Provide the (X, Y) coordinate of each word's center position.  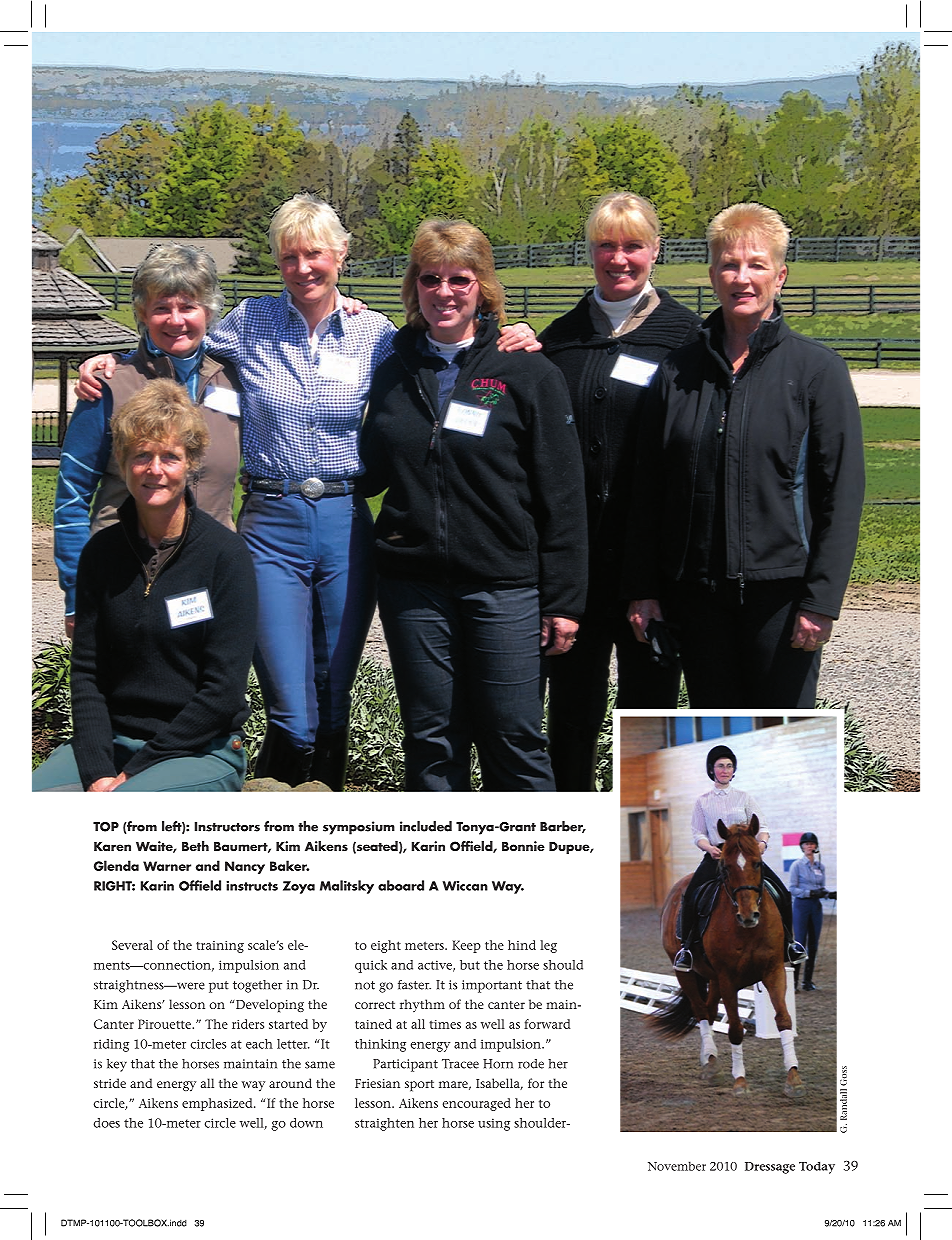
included (426, 826)
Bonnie (523, 846)
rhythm (422, 1005)
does (106, 1123)
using (494, 1124)
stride (110, 1083)
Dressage (770, 1168)
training (220, 947)
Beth (195, 846)
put (219, 987)
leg (548, 946)
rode (531, 1064)
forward (547, 1024)
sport (419, 1086)
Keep (466, 946)
